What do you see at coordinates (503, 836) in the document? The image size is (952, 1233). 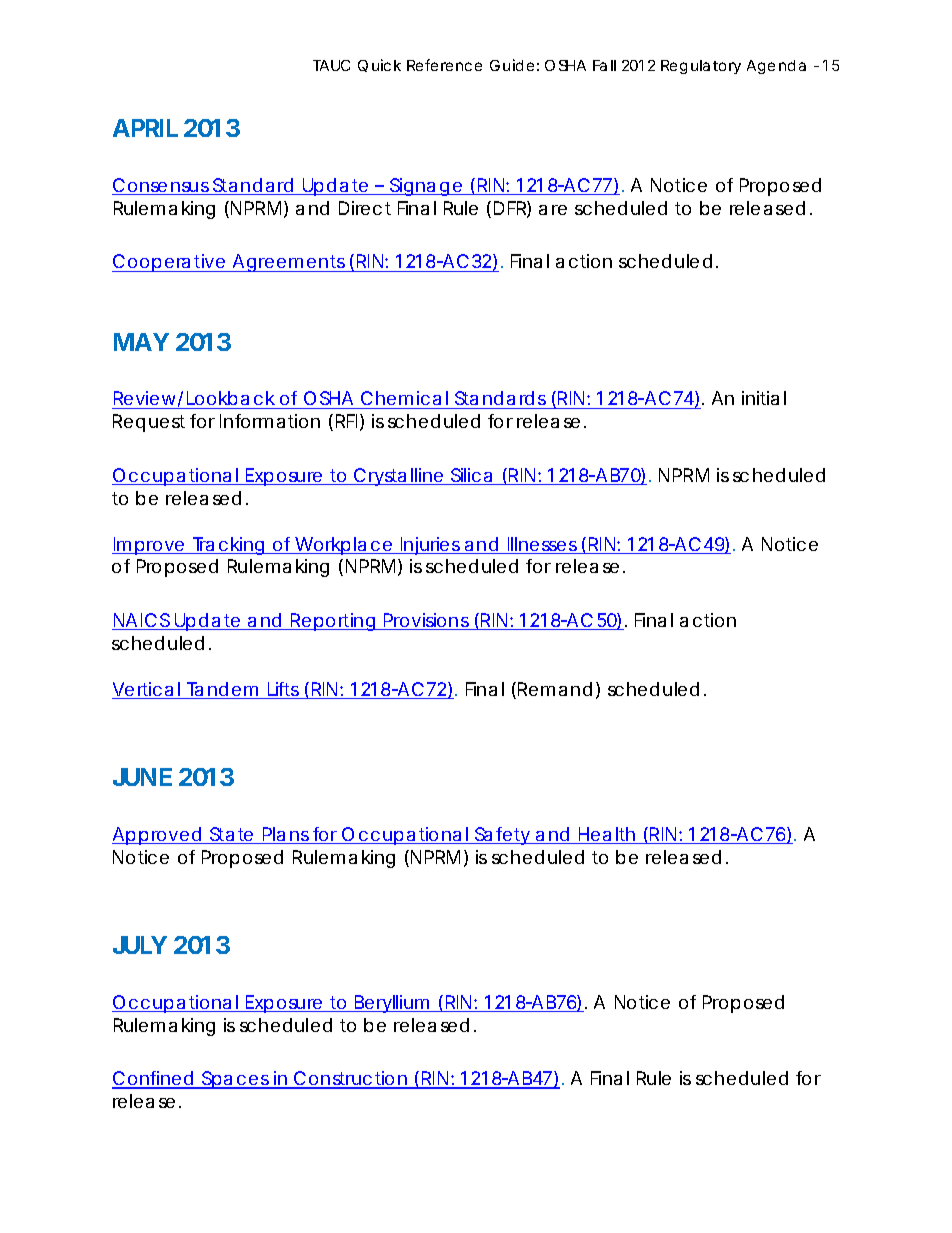 I see `Safety` at bounding box center [503, 836].
